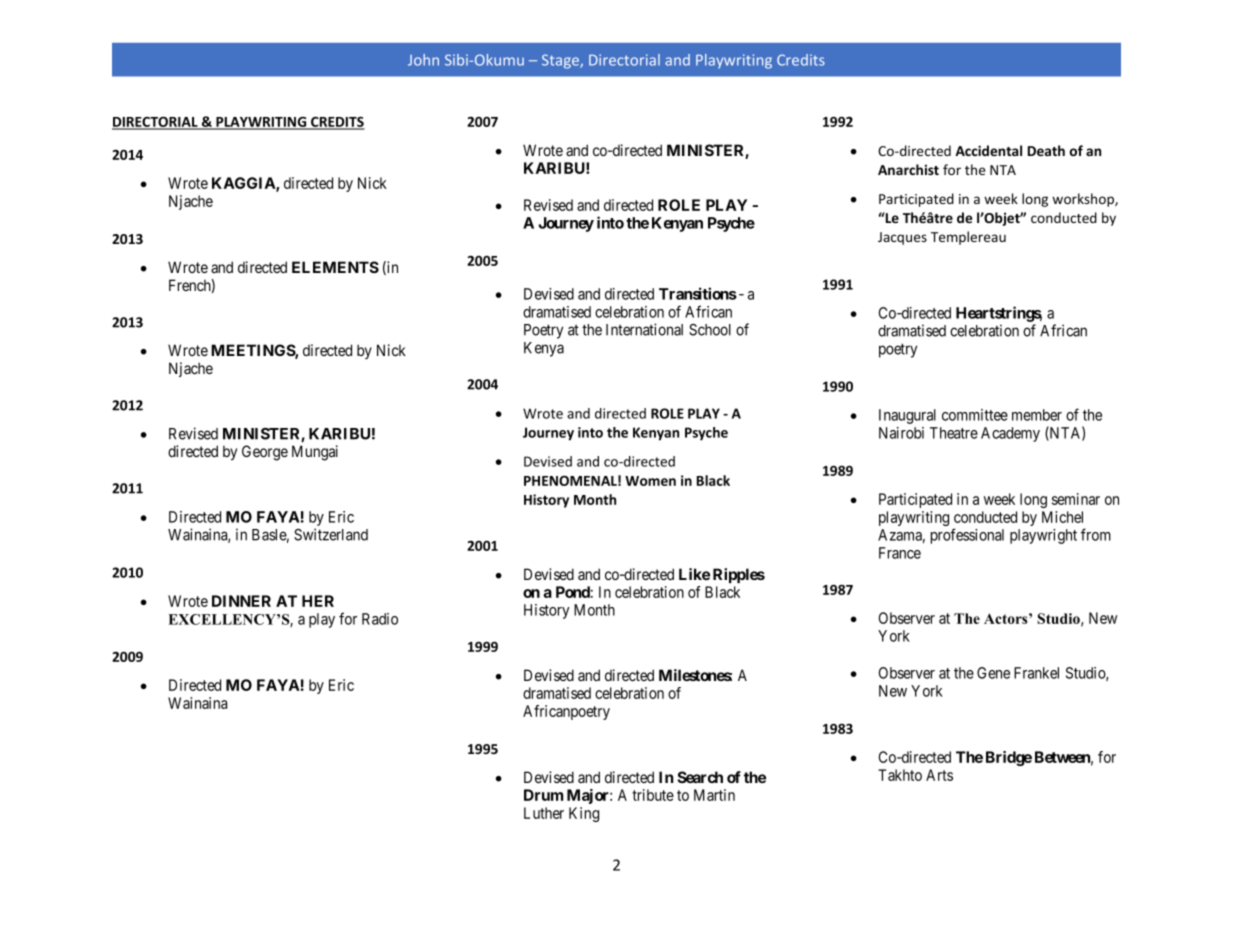 The height and width of the image is (952, 1233). What do you see at coordinates (543, 795) in the image?
I see `Drum` at bounding box center [543, 795].
